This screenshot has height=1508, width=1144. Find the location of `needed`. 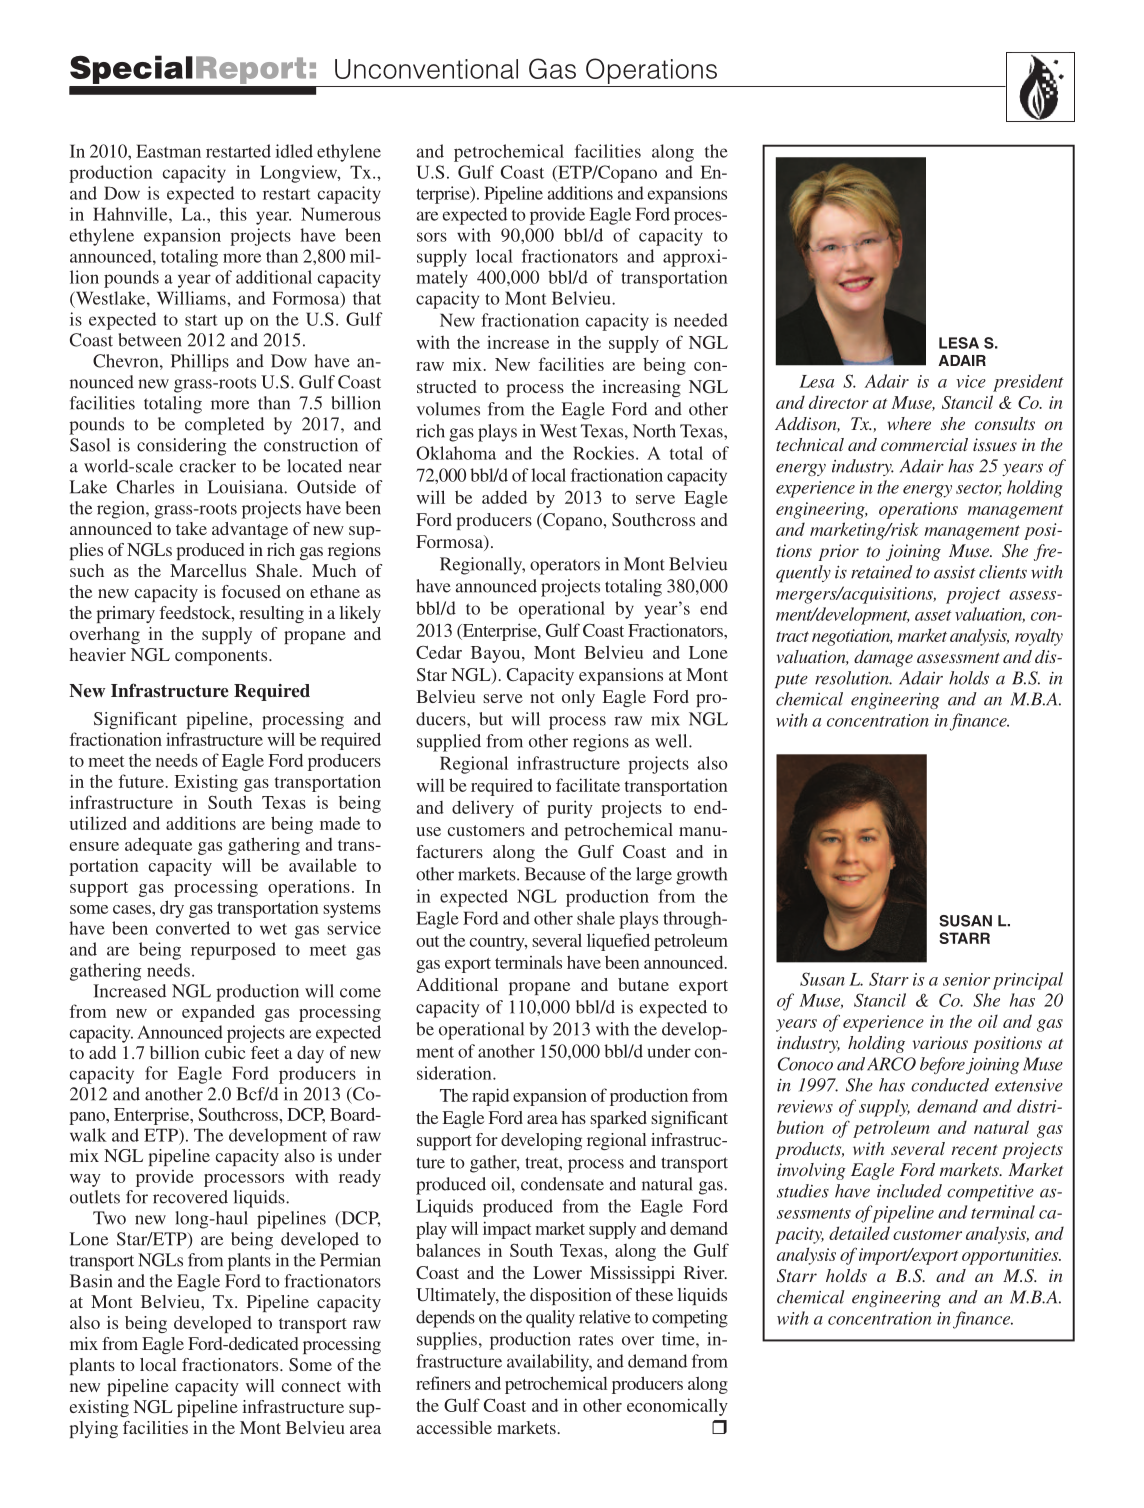

needed is located at coordinates (701, 320).
